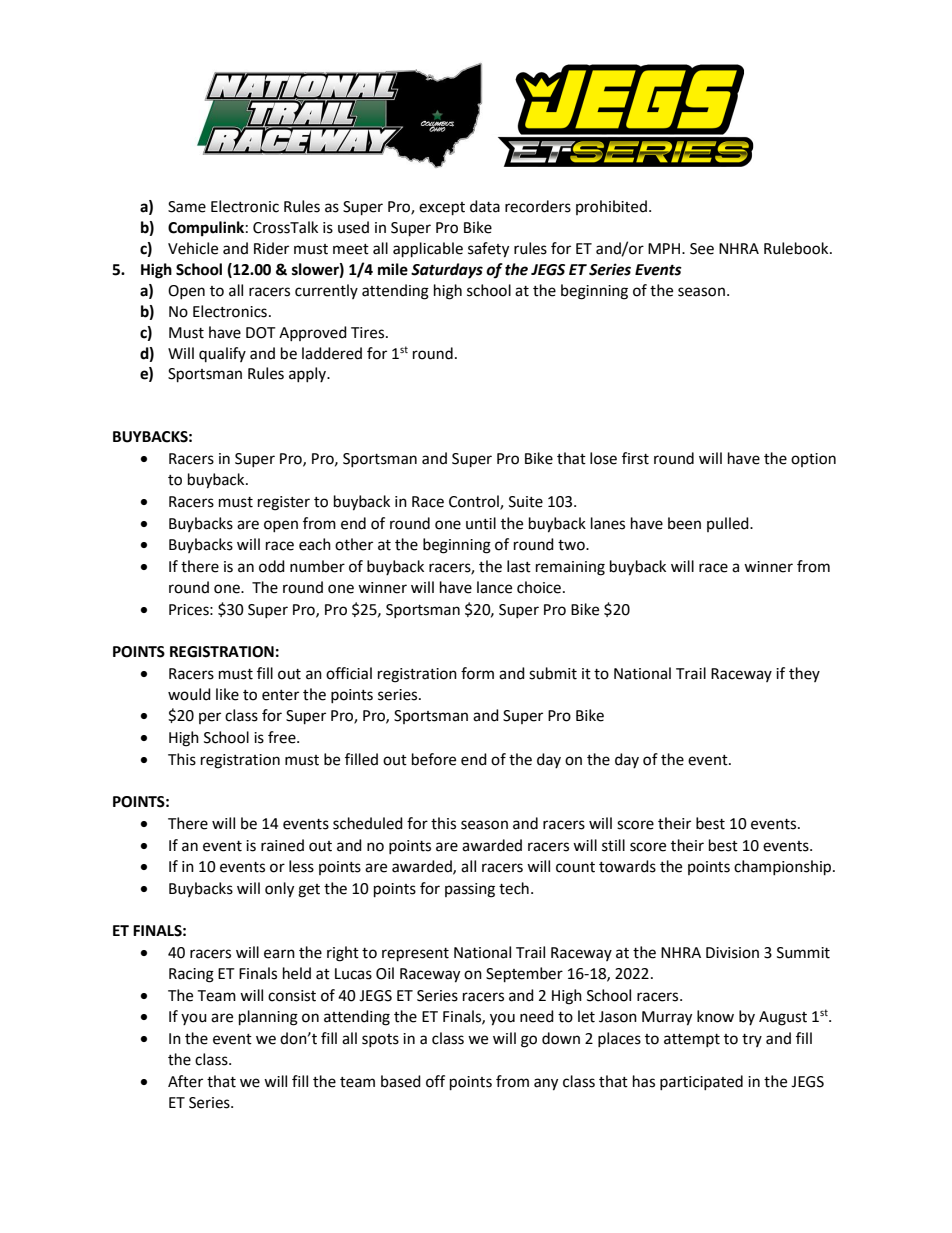 Image resolution: width=952 pixels, height=1233 pixels. I want to click on form, so click(477, 673).
